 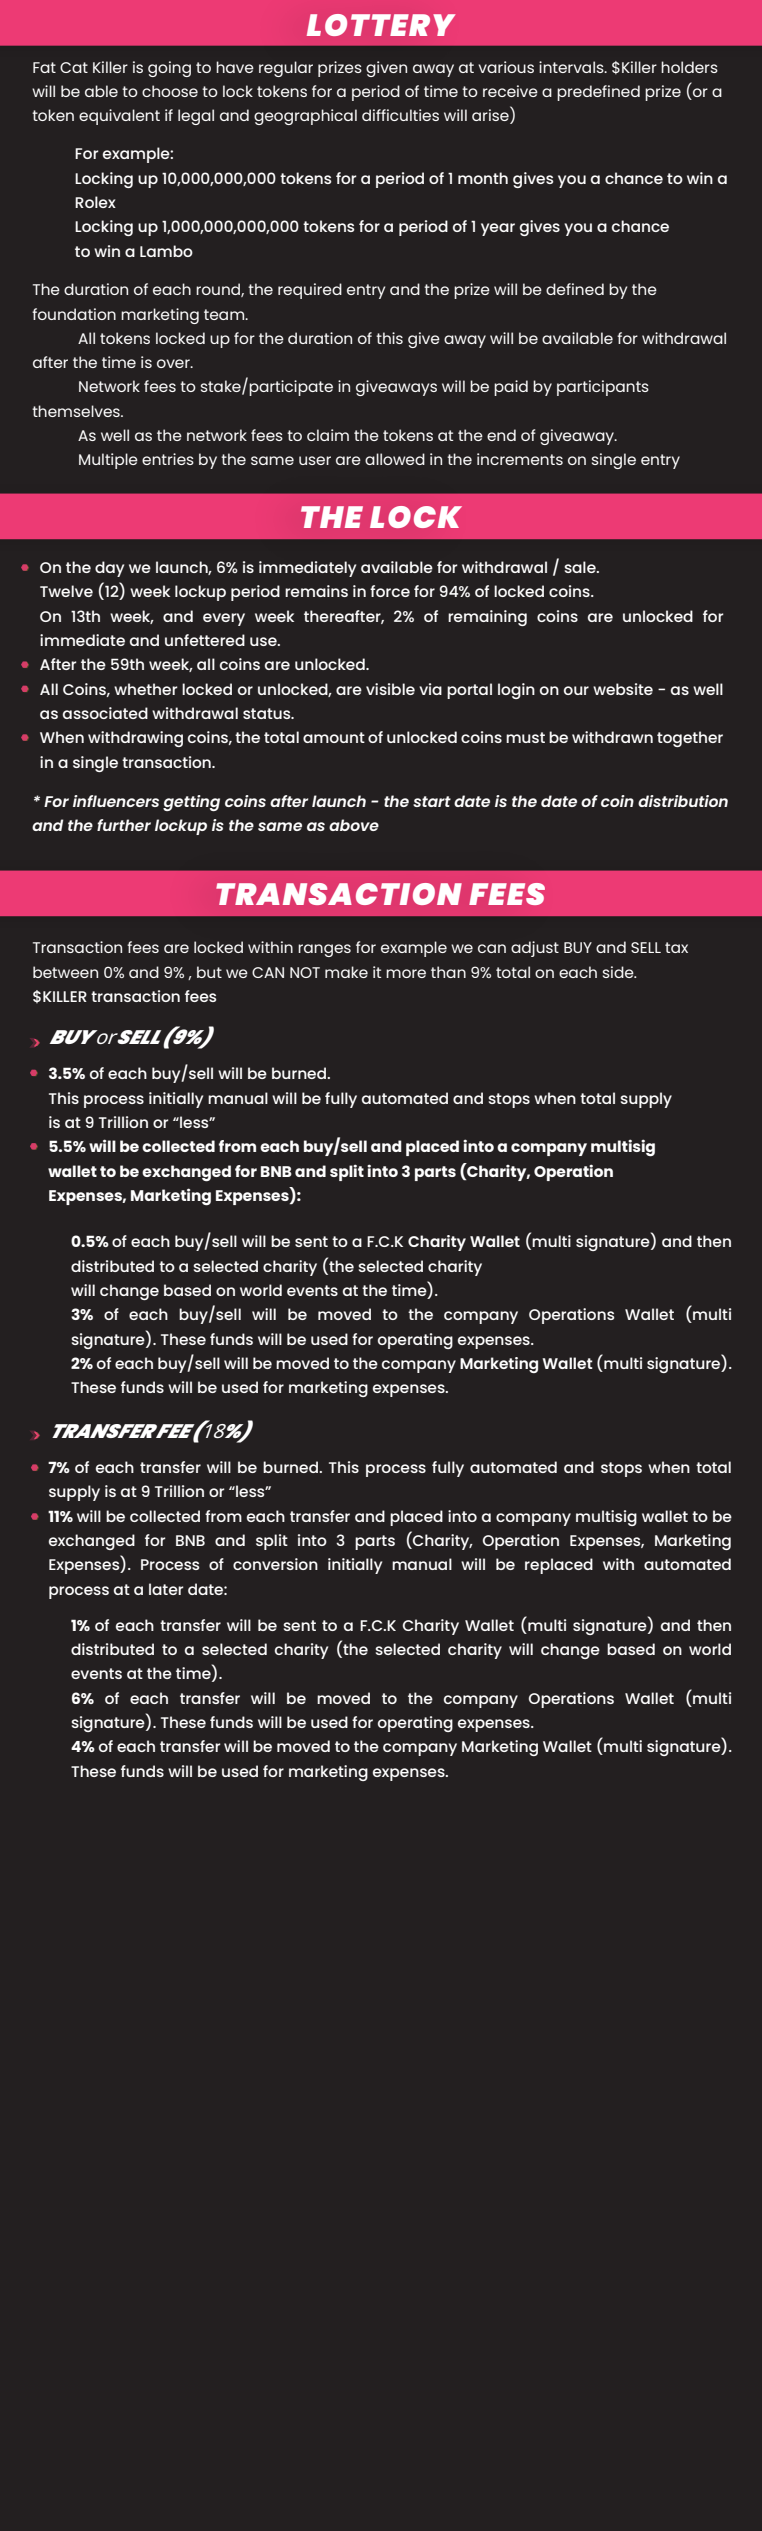 What do you see at coordinates (406, 973) in the screenshot?
I see `more` at bounding box center [406, 973].
